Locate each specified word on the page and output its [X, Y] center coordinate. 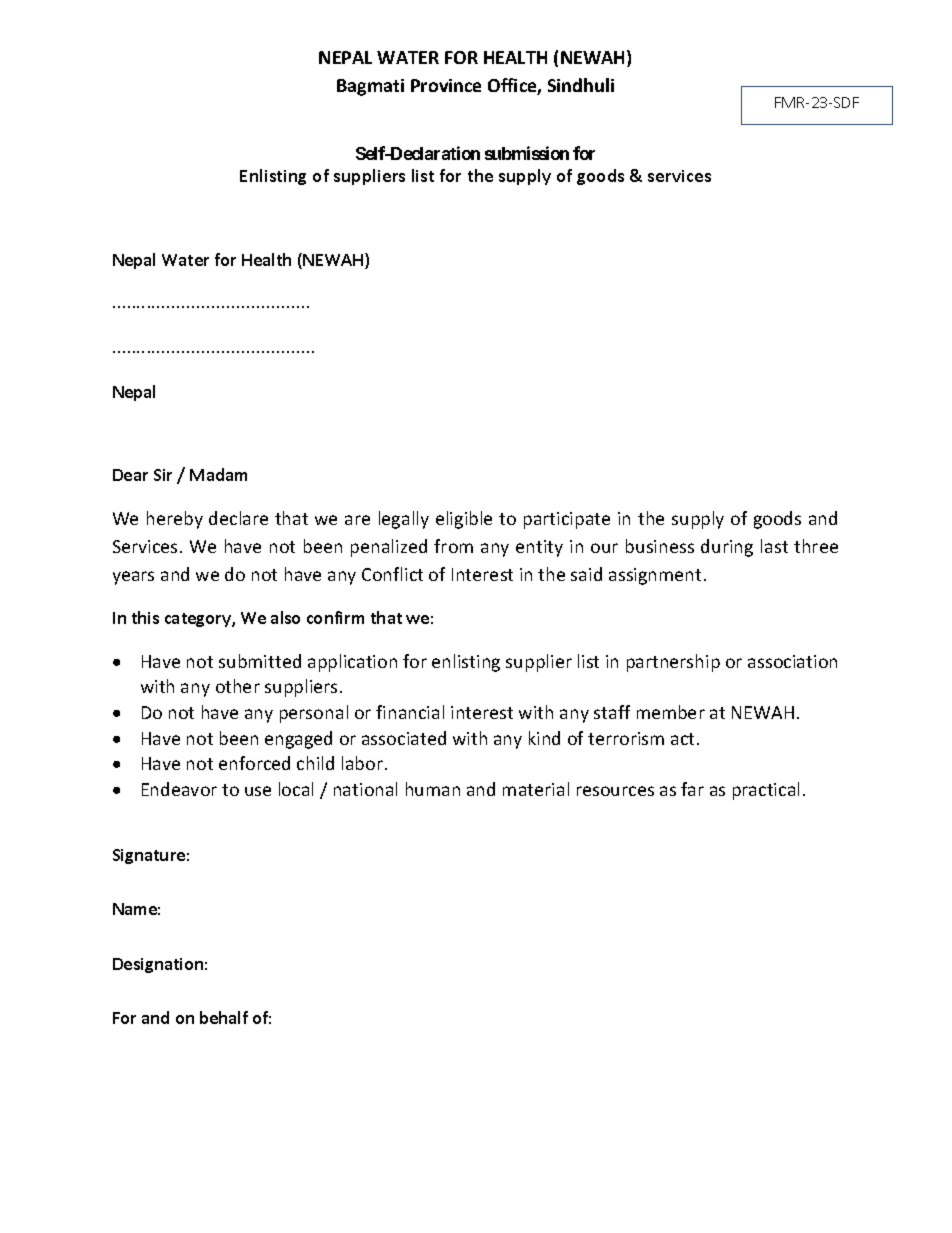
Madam [218, 474]
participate [567, 520]
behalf [224, 1017]
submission [527, 153]
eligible [464, 520]
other [238, 686]
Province [446, 85]
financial [410, 712]
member [671, 712]
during [727, 548]
